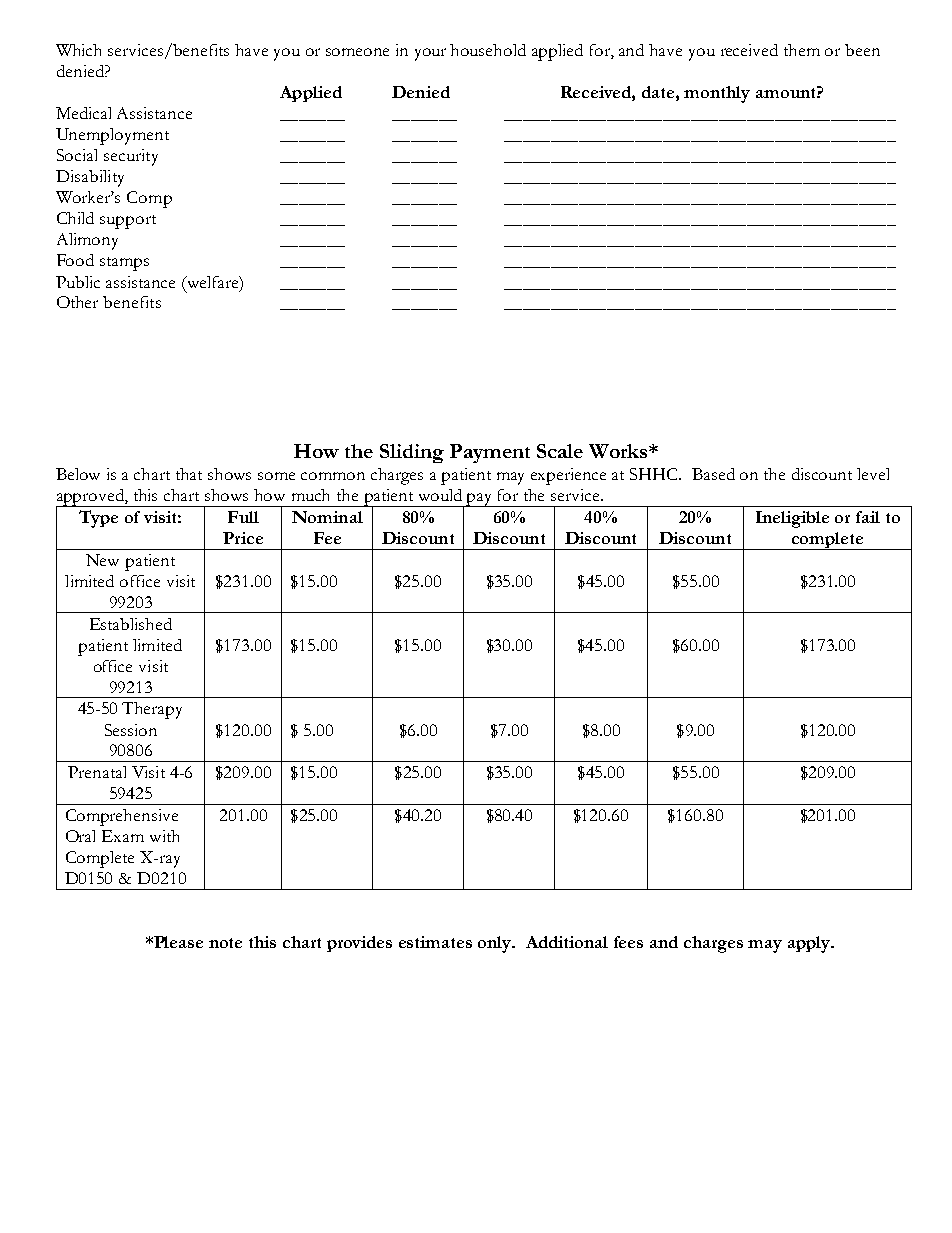  What do you see at coordinates (440, 495) in the screenshot?
I see `would` at bounding box center [440, 495].
